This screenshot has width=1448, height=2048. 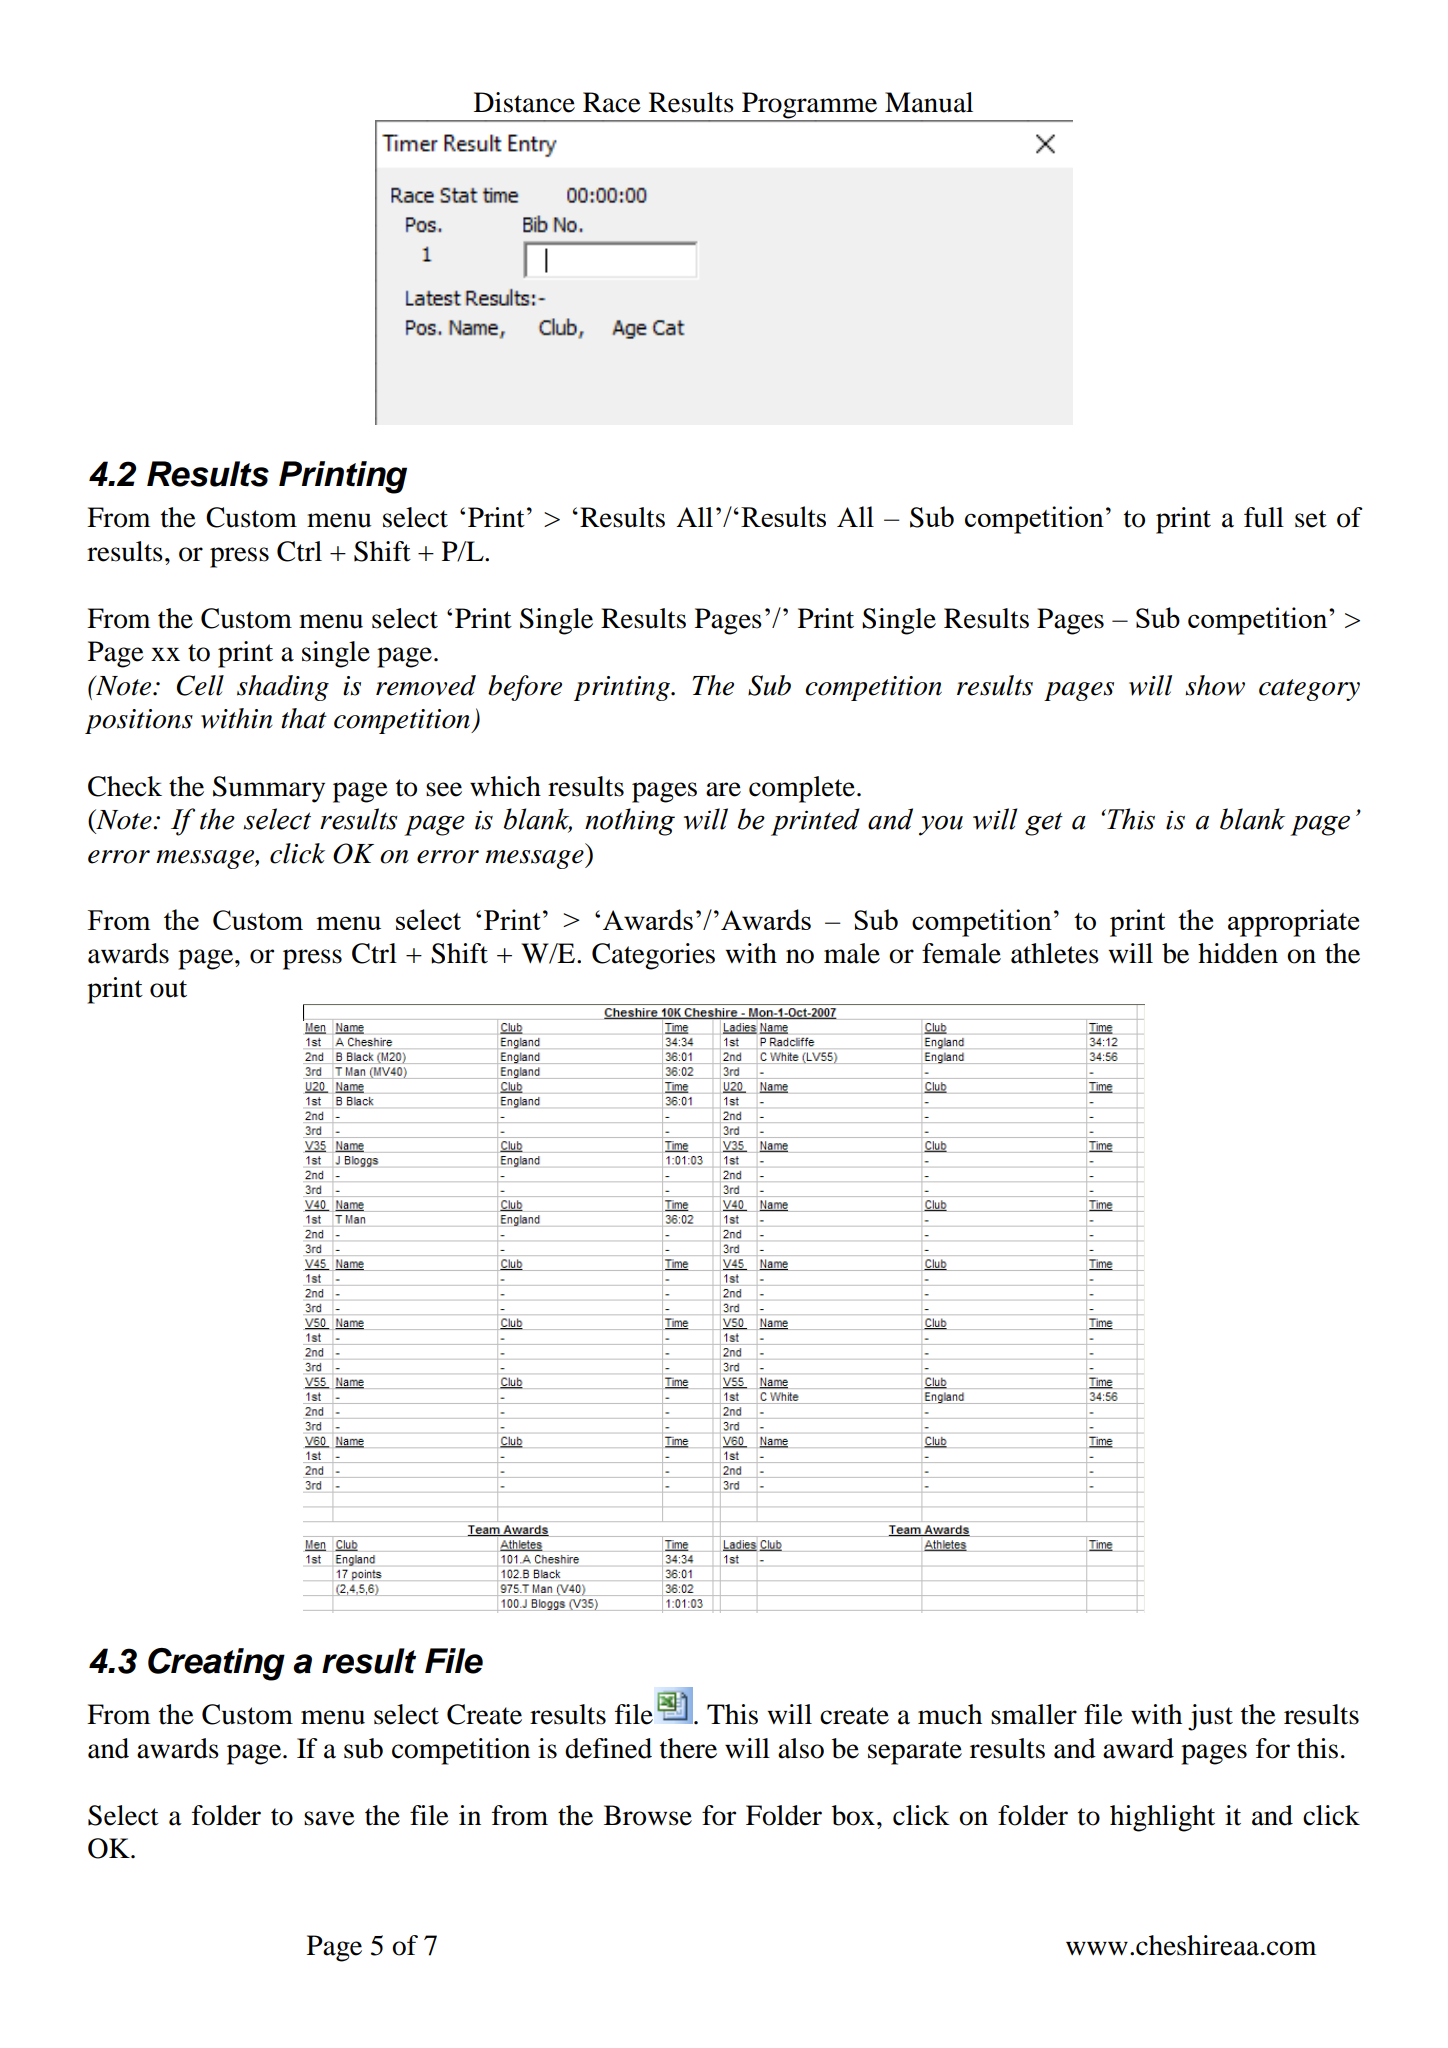 I want to click on highlight, so click(x=1162, y=1818).
